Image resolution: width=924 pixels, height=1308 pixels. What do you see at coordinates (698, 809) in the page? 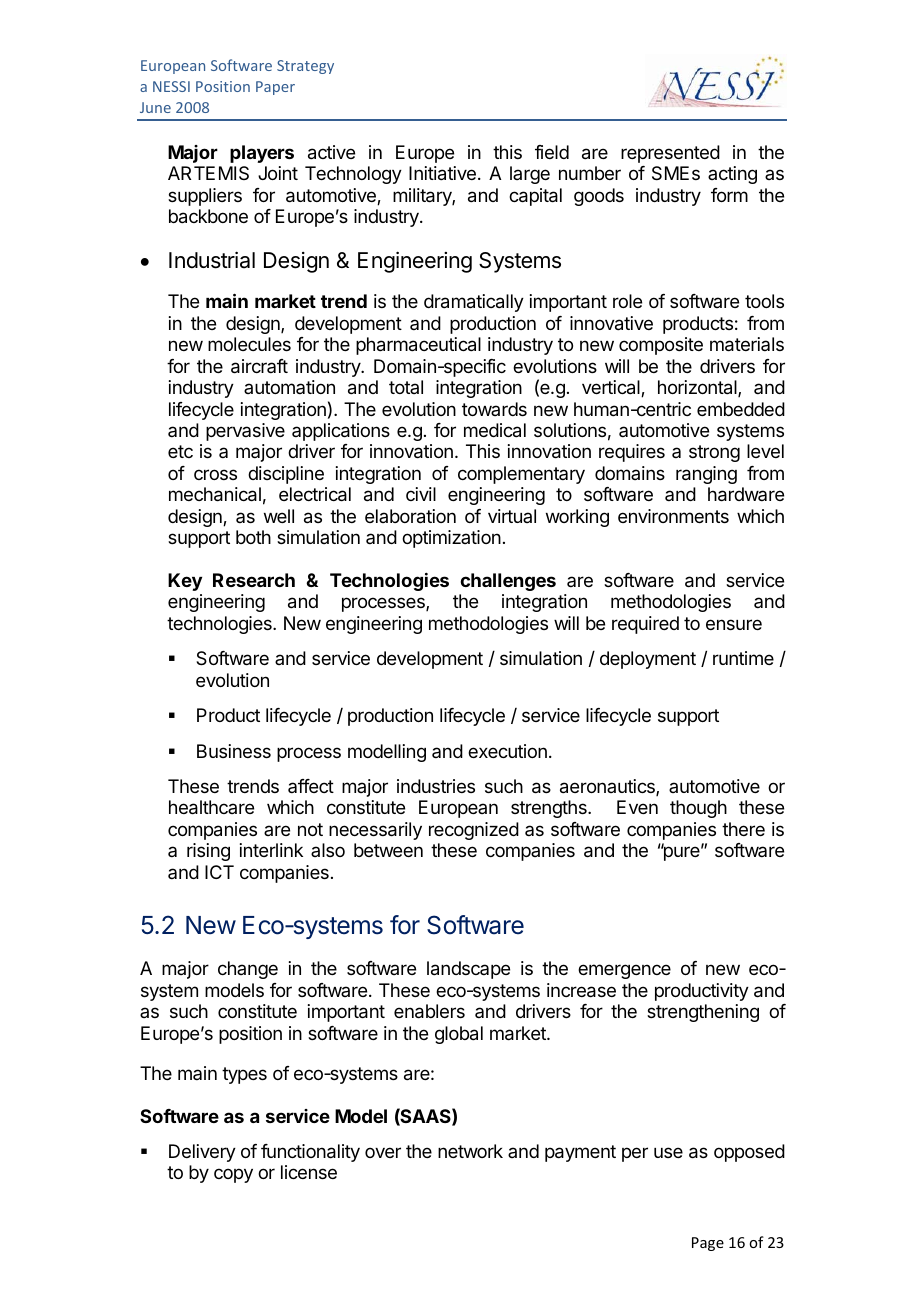
I see `though` at bounding box center [698, 809].
